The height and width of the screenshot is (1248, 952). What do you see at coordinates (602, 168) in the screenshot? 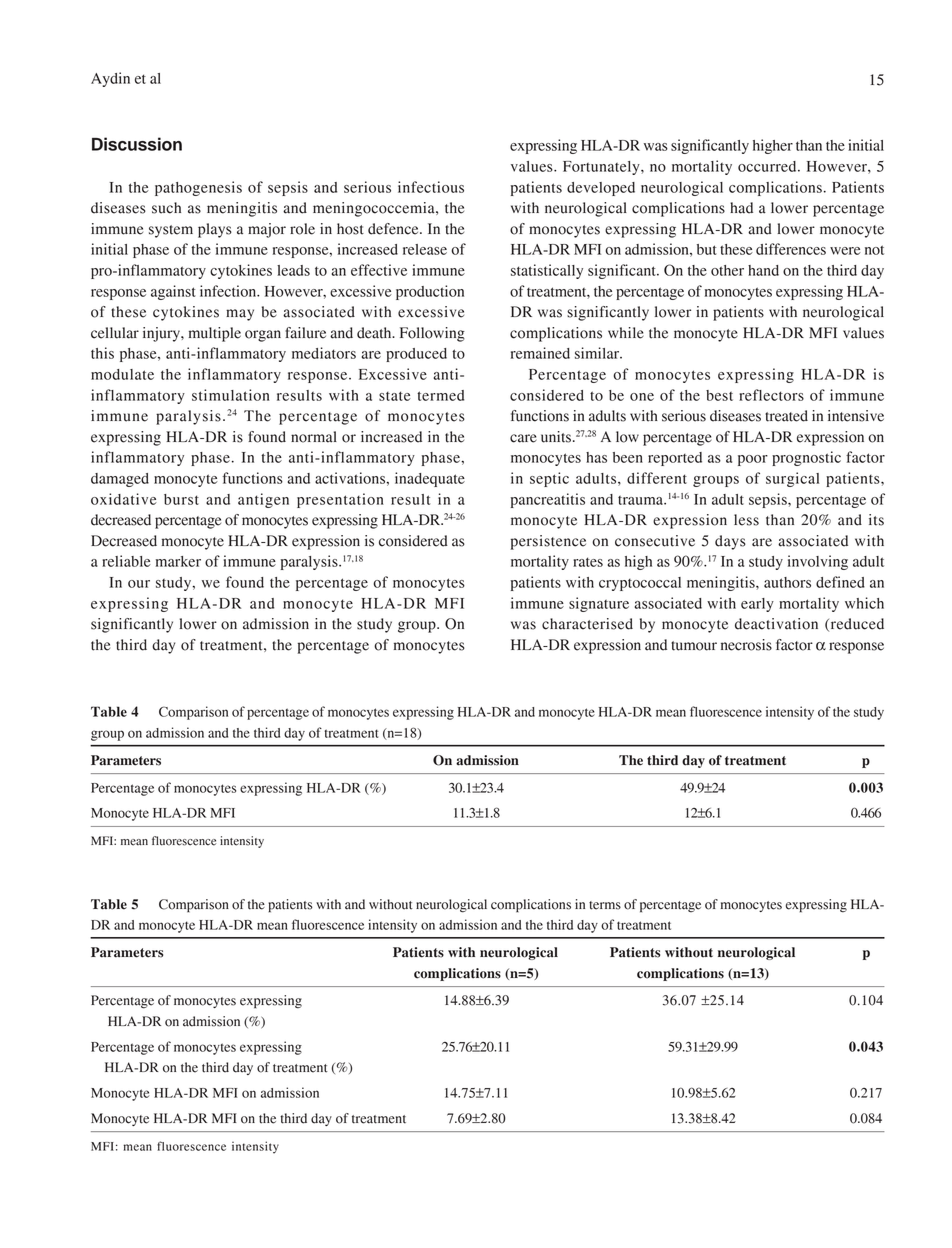
I see `Fortunately` at bounding box center [602, 168].
